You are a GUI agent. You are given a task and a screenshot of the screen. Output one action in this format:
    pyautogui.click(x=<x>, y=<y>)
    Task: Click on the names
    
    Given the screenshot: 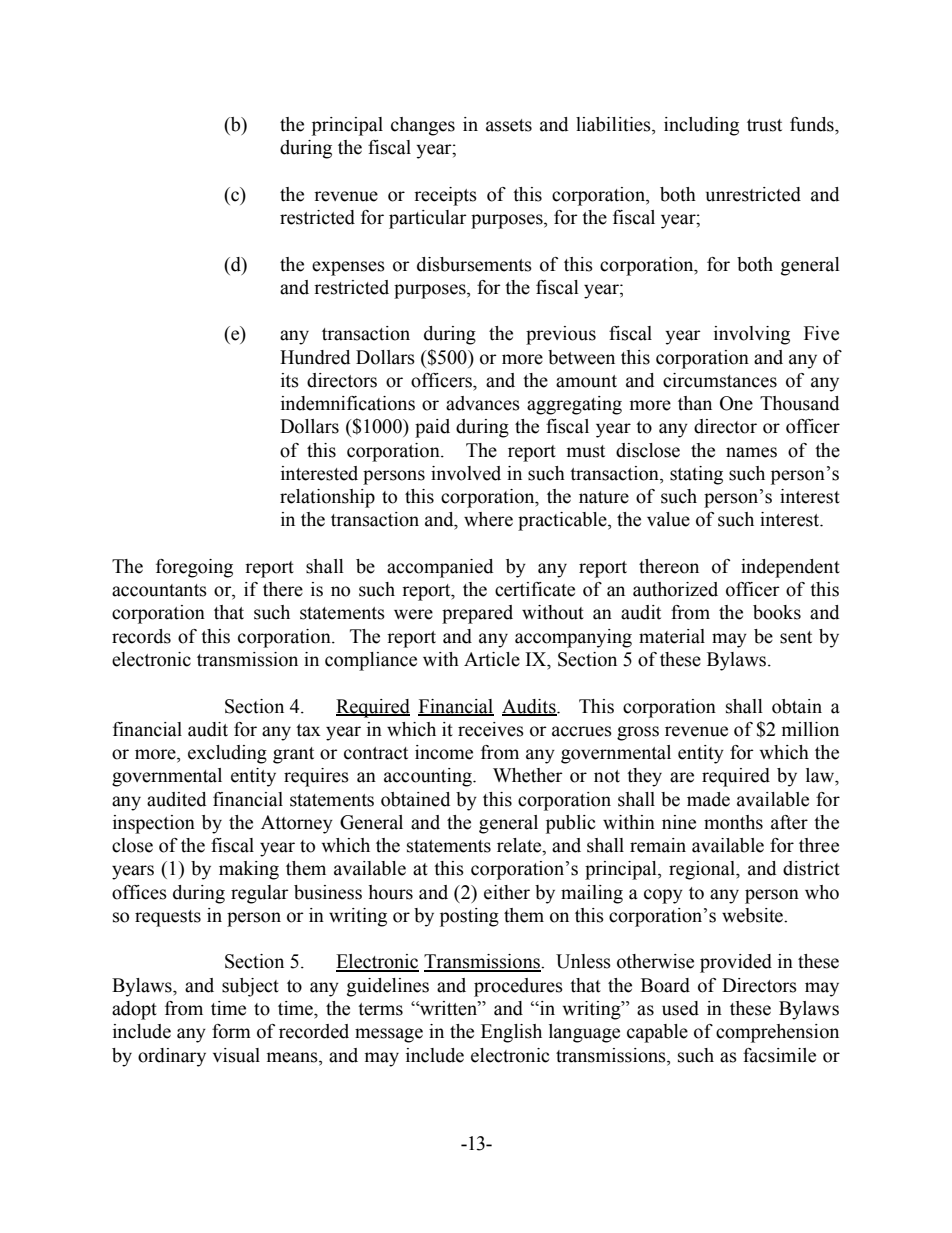 What is the action you would take?
    pyautogui.click(x=751, y=452)
